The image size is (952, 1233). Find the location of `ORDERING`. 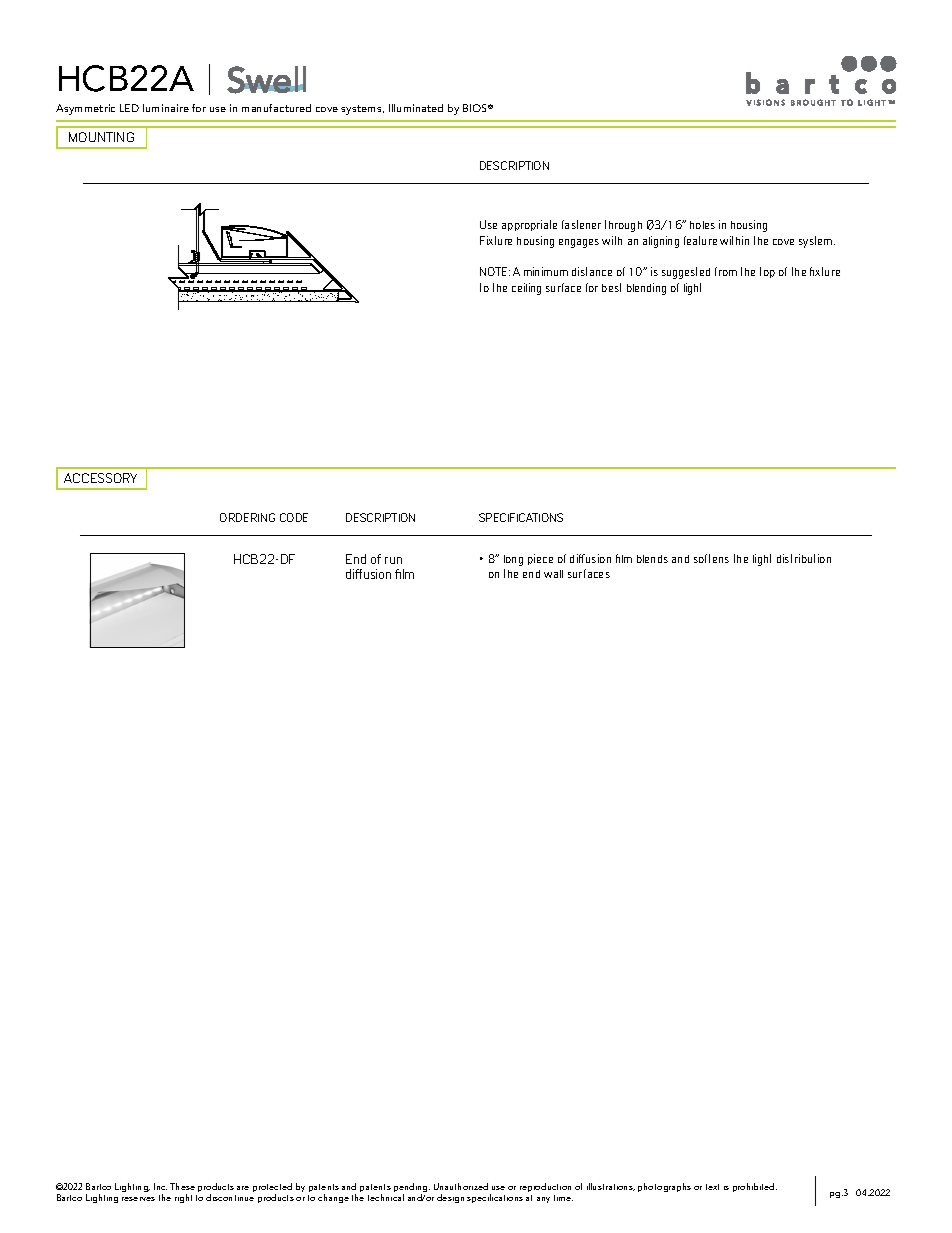

ORDERING is located at coordinates (247, 517).
